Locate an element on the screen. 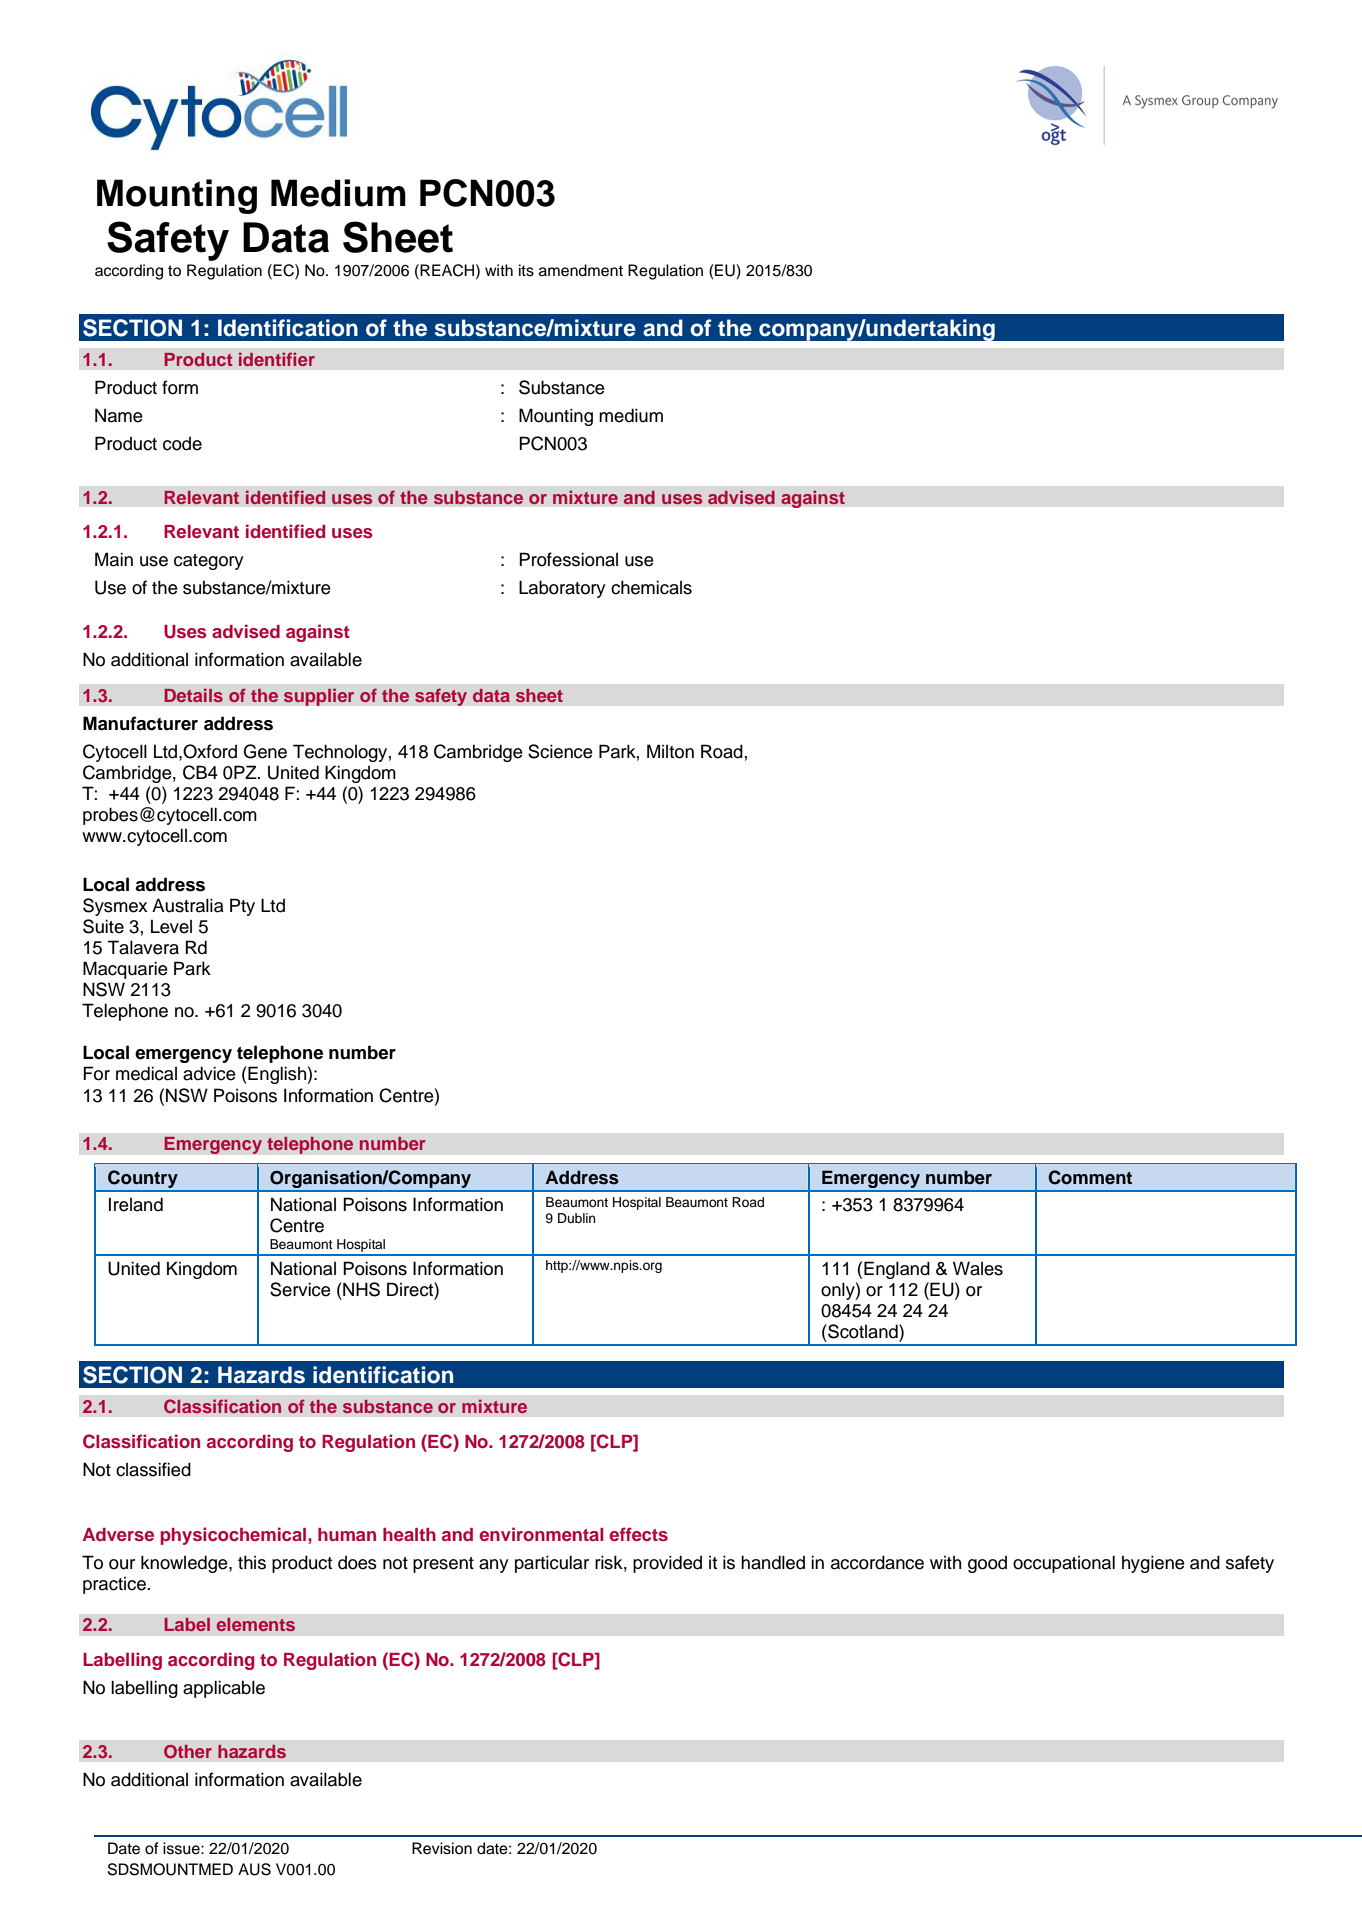  identifier is located at coordinates (277, 359).
